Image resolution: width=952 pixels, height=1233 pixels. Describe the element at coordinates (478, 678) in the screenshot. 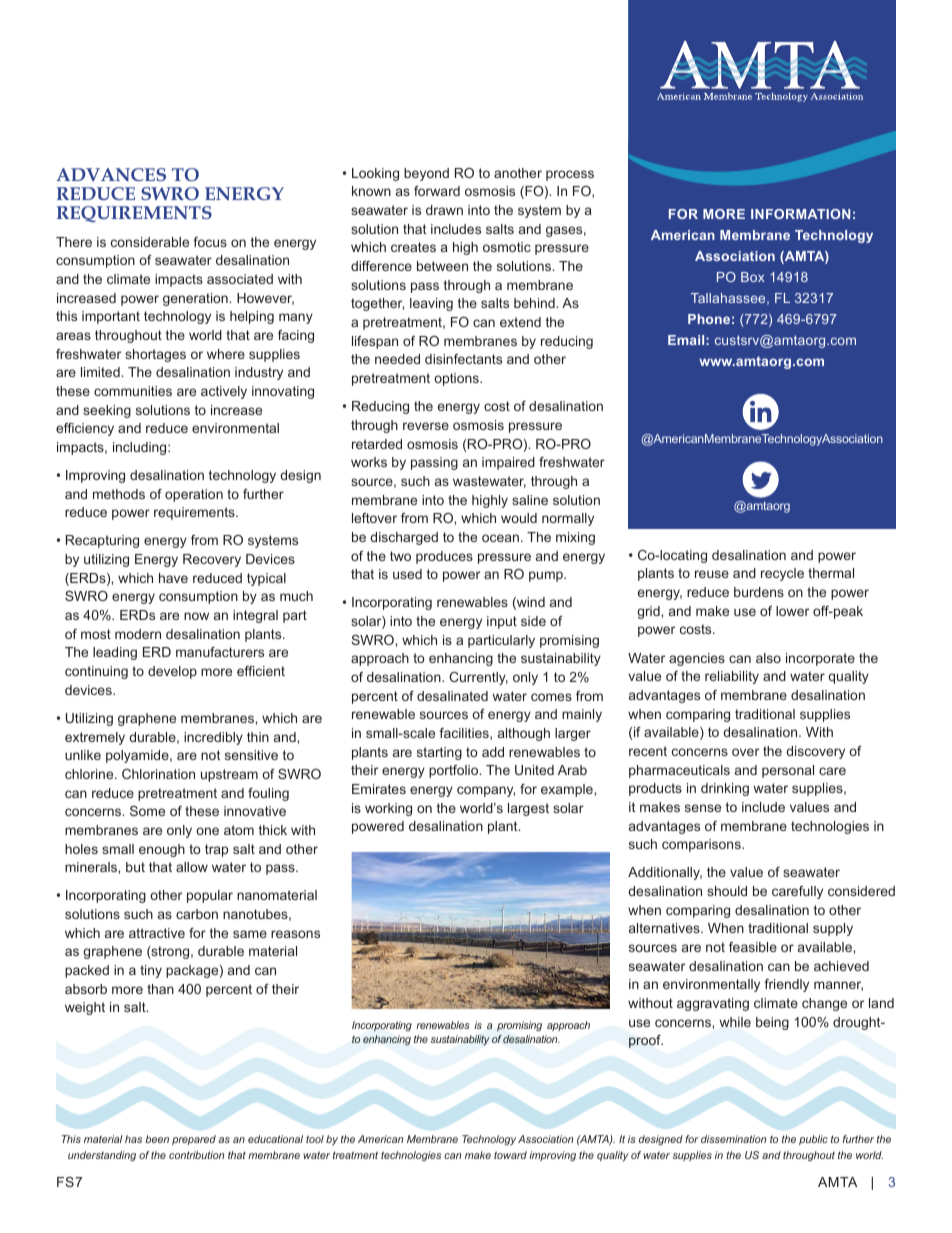

I see `Currently` at that location.
